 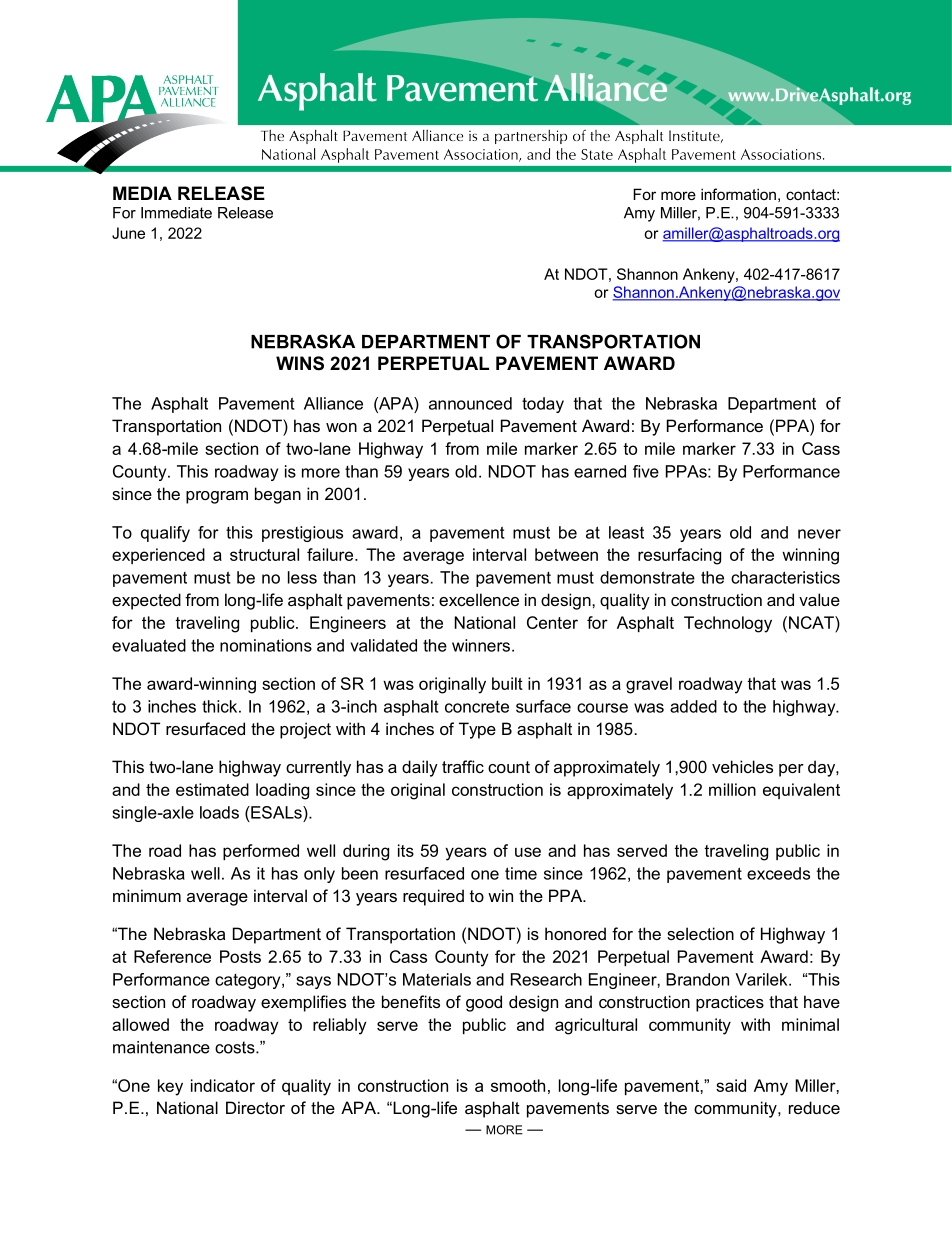 What do you see at coordinates (521, 873) in the document?
I see `time` at bounding box center [521, 873].
